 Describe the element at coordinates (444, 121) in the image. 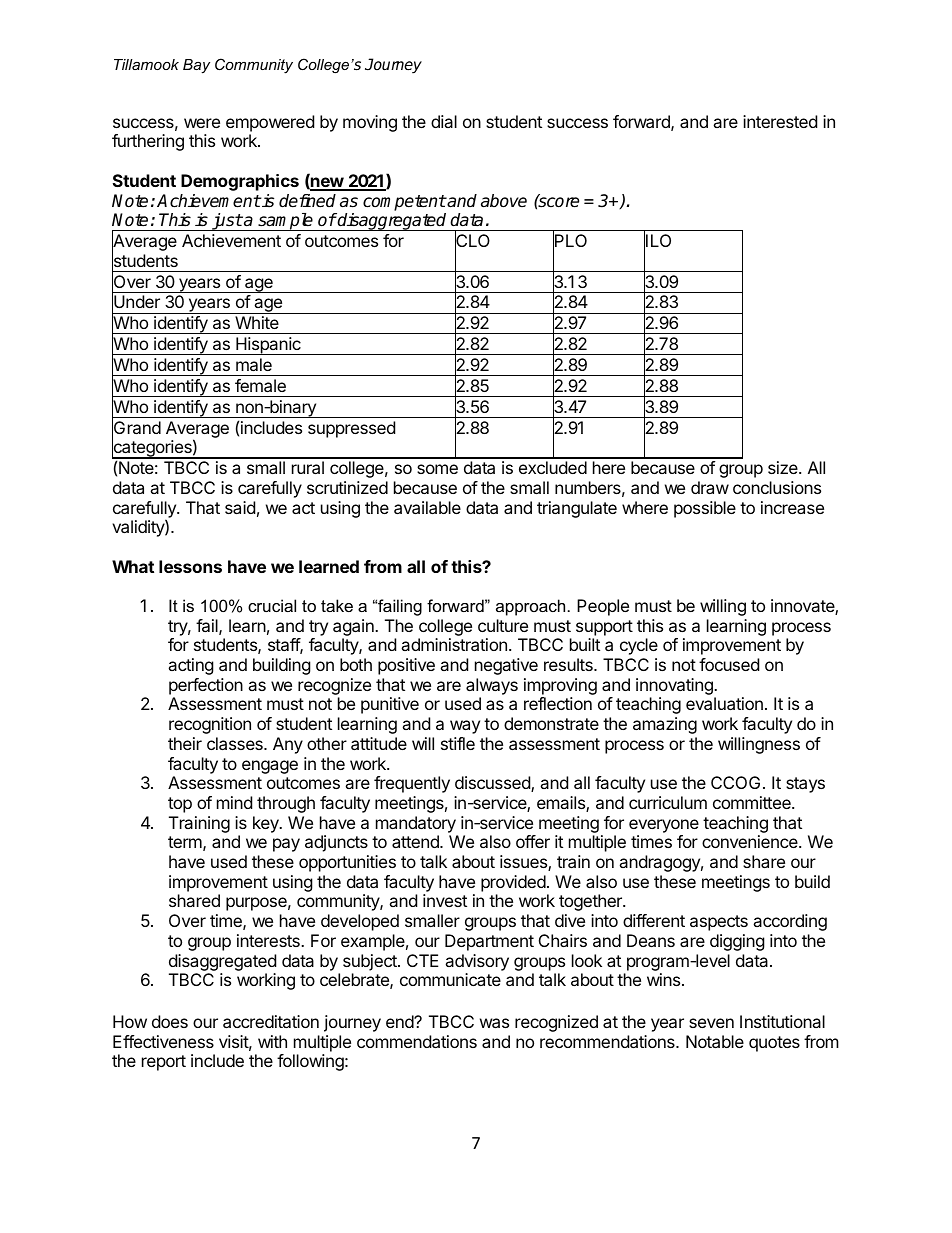

I see `dial` at that location.
